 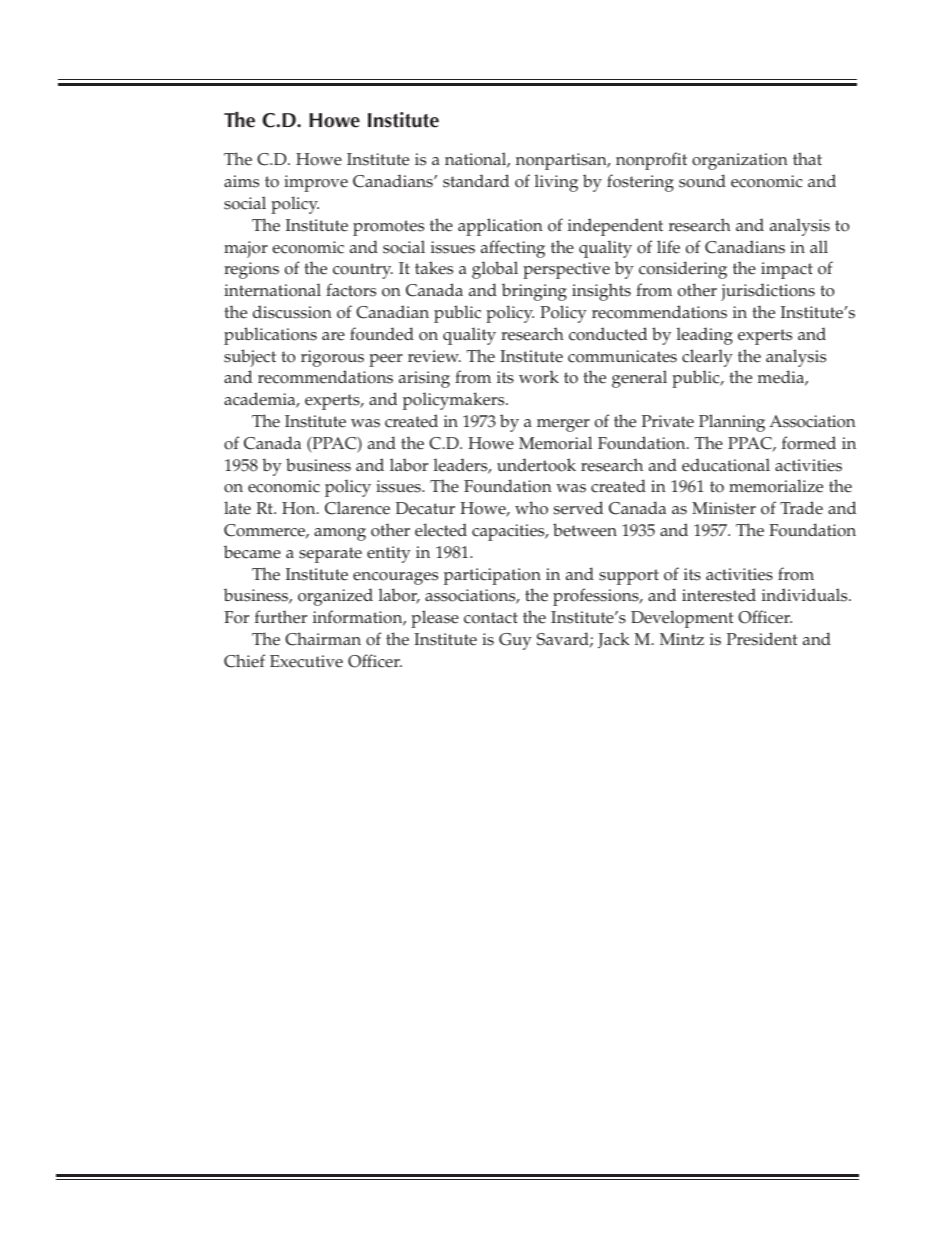 I want to click on organization, so click(x=740, y=161).
